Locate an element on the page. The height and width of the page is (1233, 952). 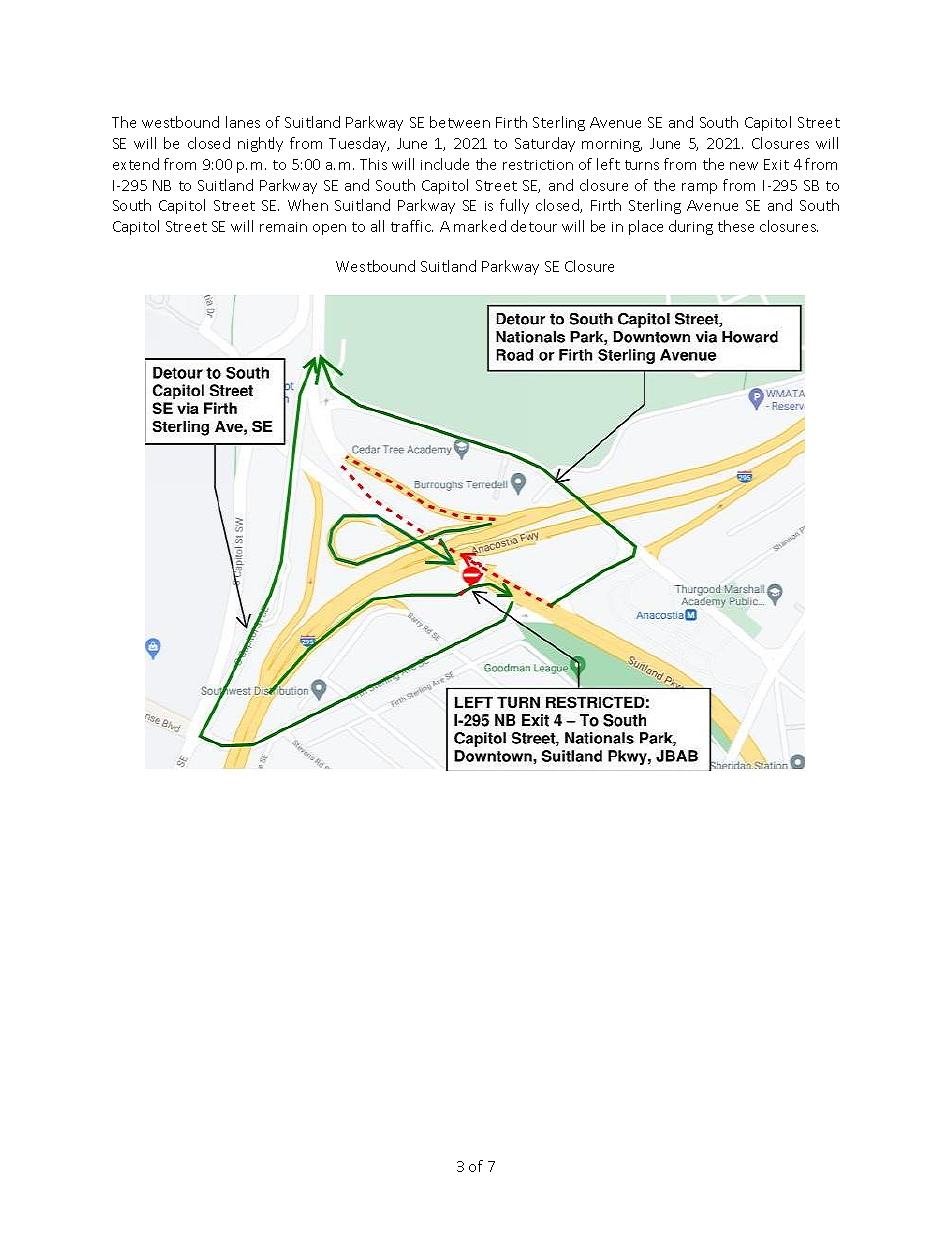
include is located at coordinates (445, 164).
